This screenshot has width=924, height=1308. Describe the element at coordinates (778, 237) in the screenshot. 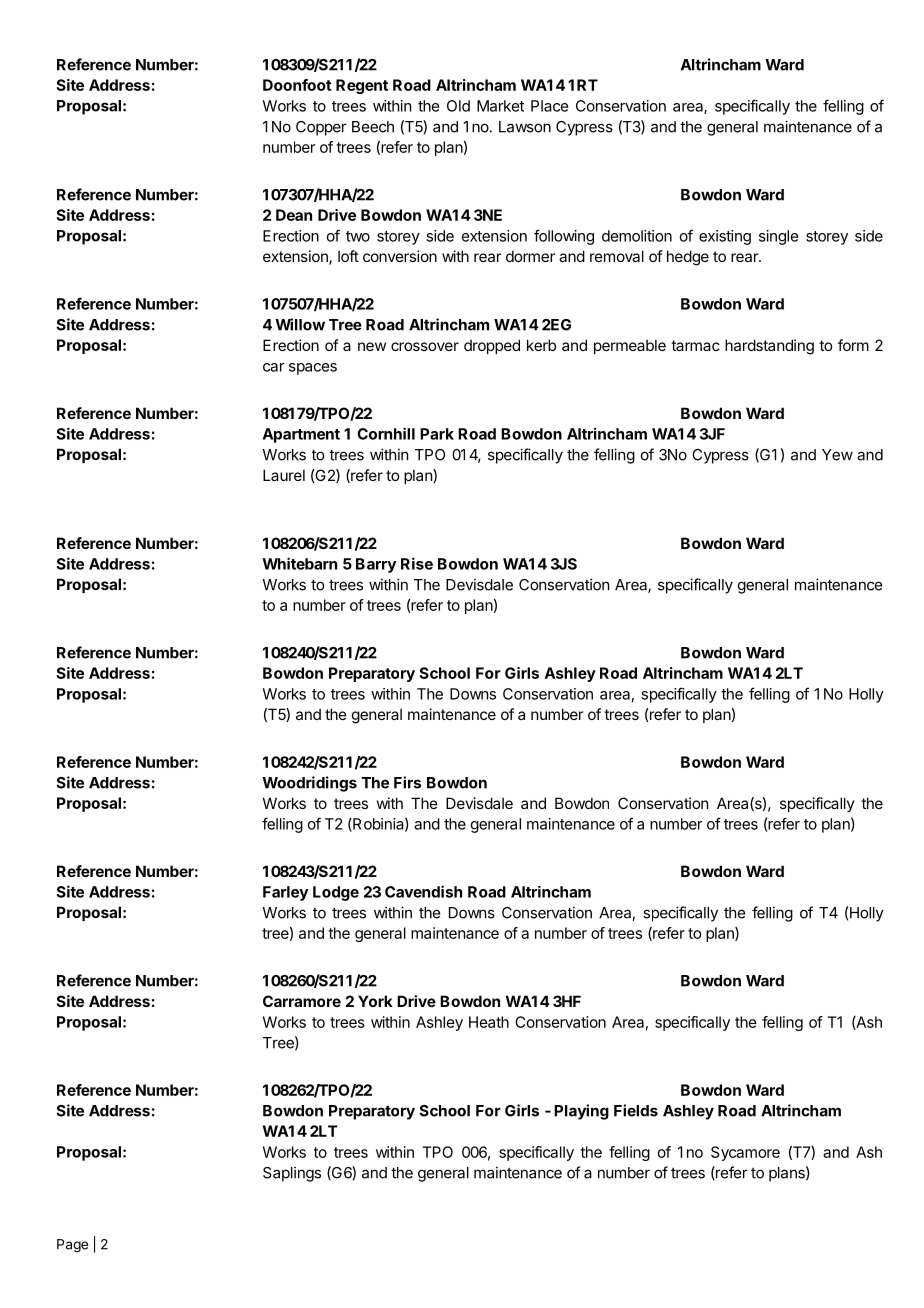

I see `single` at that location.
